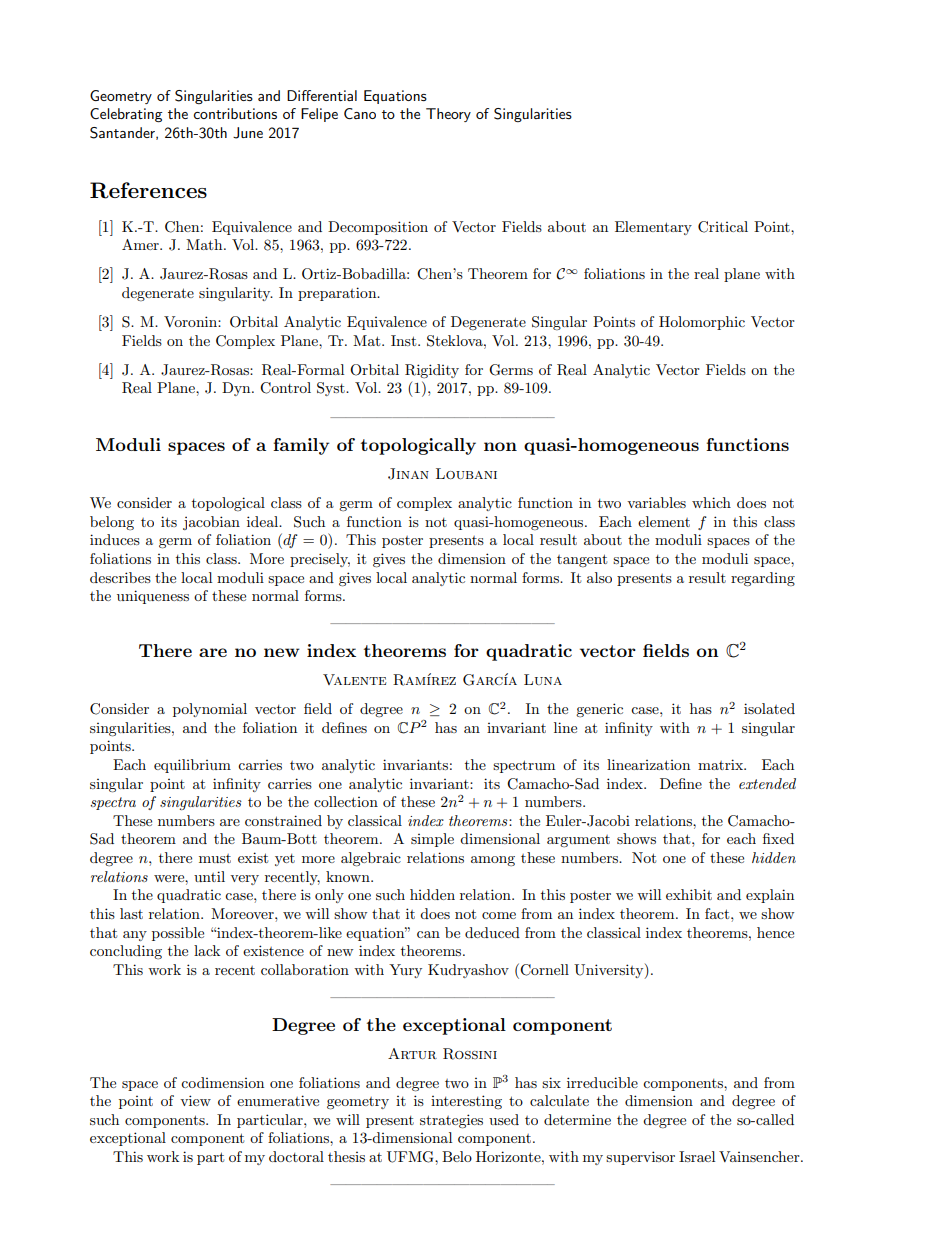 Image resolution: width=952 pixels, height=1233 pixels. What do you see at coordinates (448, 115) in the screenshot?
I see `Theory` at bounding box center [448, 115].
